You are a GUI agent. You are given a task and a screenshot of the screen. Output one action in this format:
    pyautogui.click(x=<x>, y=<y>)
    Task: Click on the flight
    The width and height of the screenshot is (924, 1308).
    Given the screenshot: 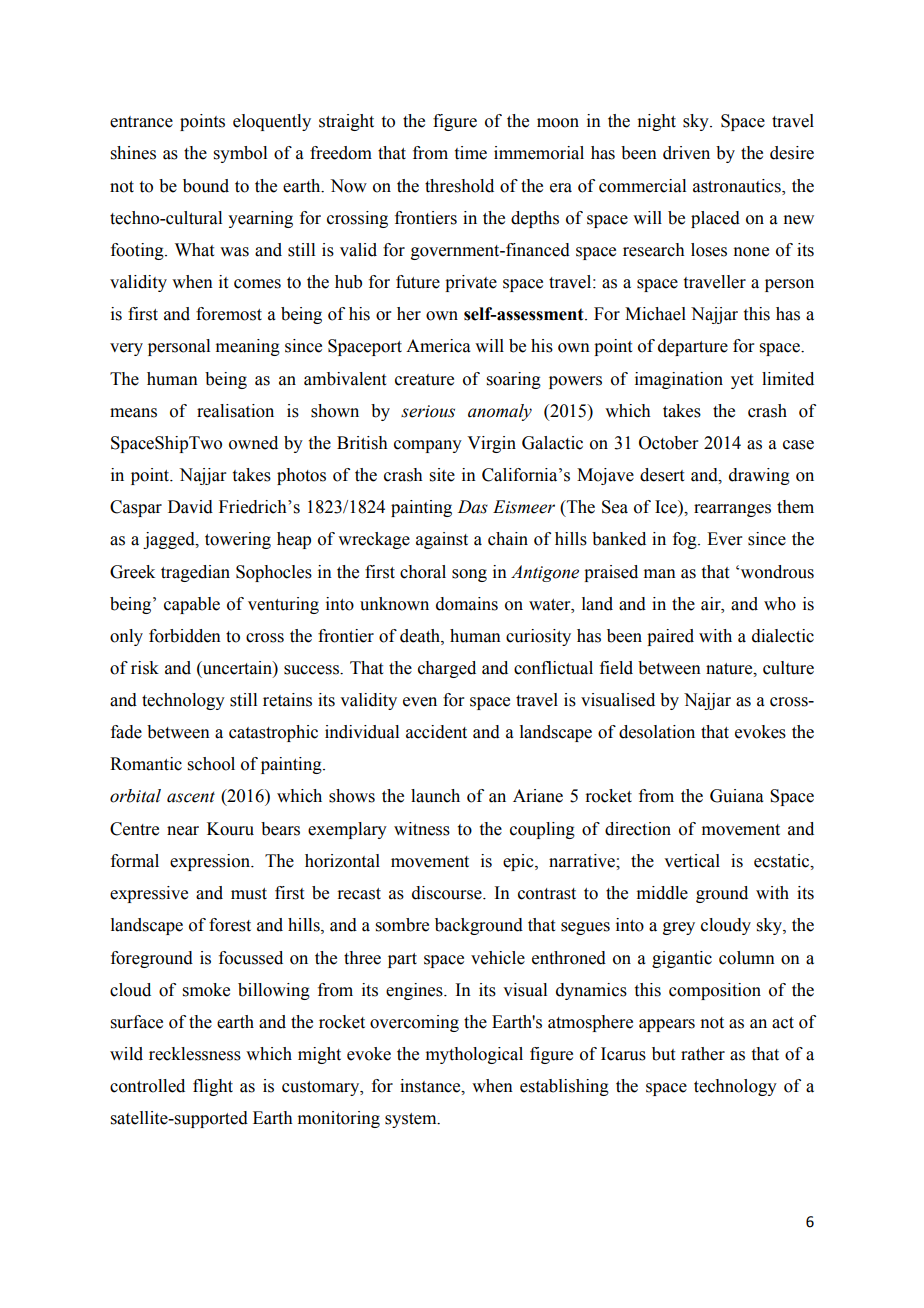 What is the action you would take?
    pyautogui.click(x=213, y=1087)
